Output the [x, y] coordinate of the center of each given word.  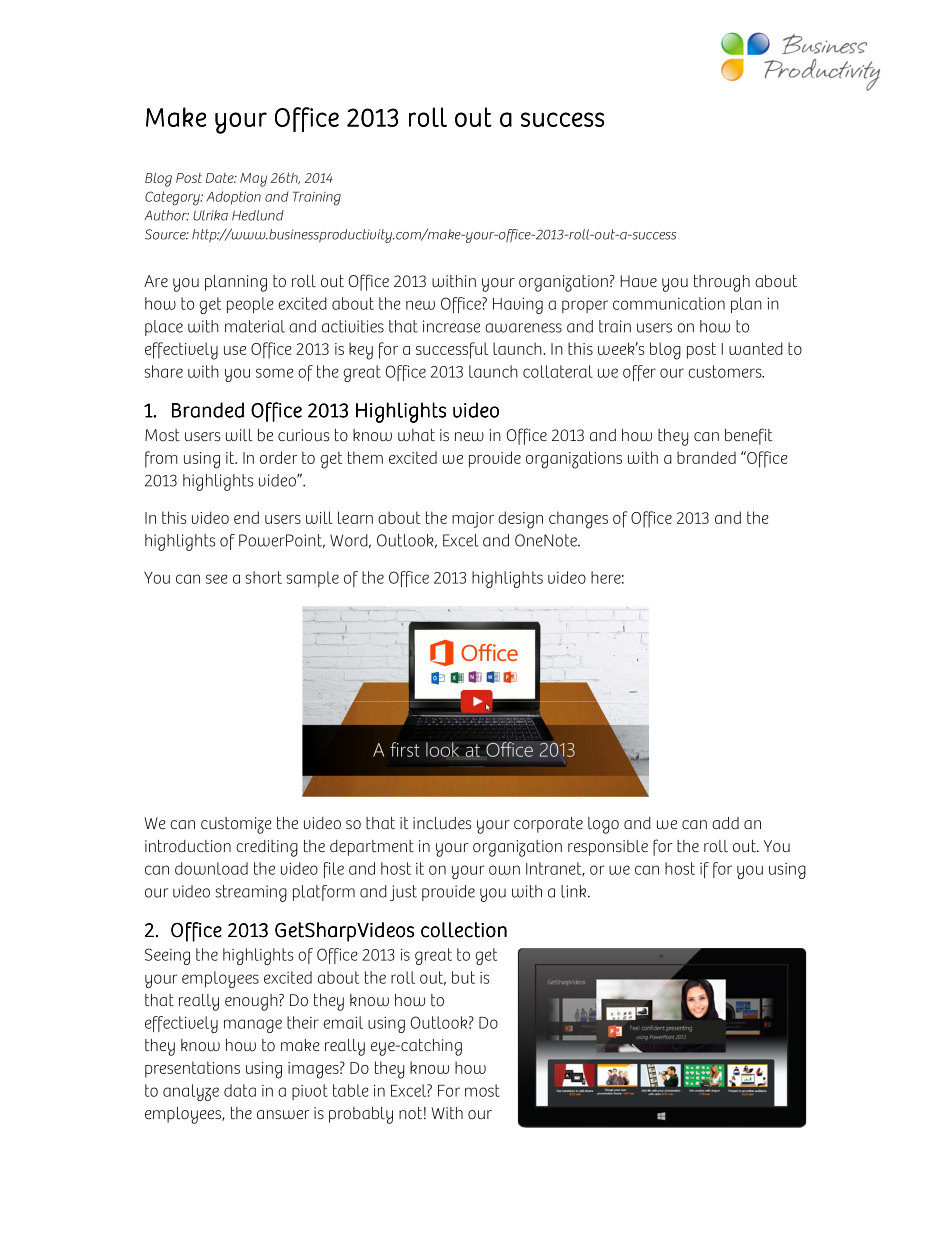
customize [236, 825]
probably [361, 1115]
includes [442, 823]
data [240, 1090]
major [473, 520]
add [725, 823]
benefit [749, 436]
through [722, 283]
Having [518, 305]
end [246, 517]
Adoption [233, 198]
